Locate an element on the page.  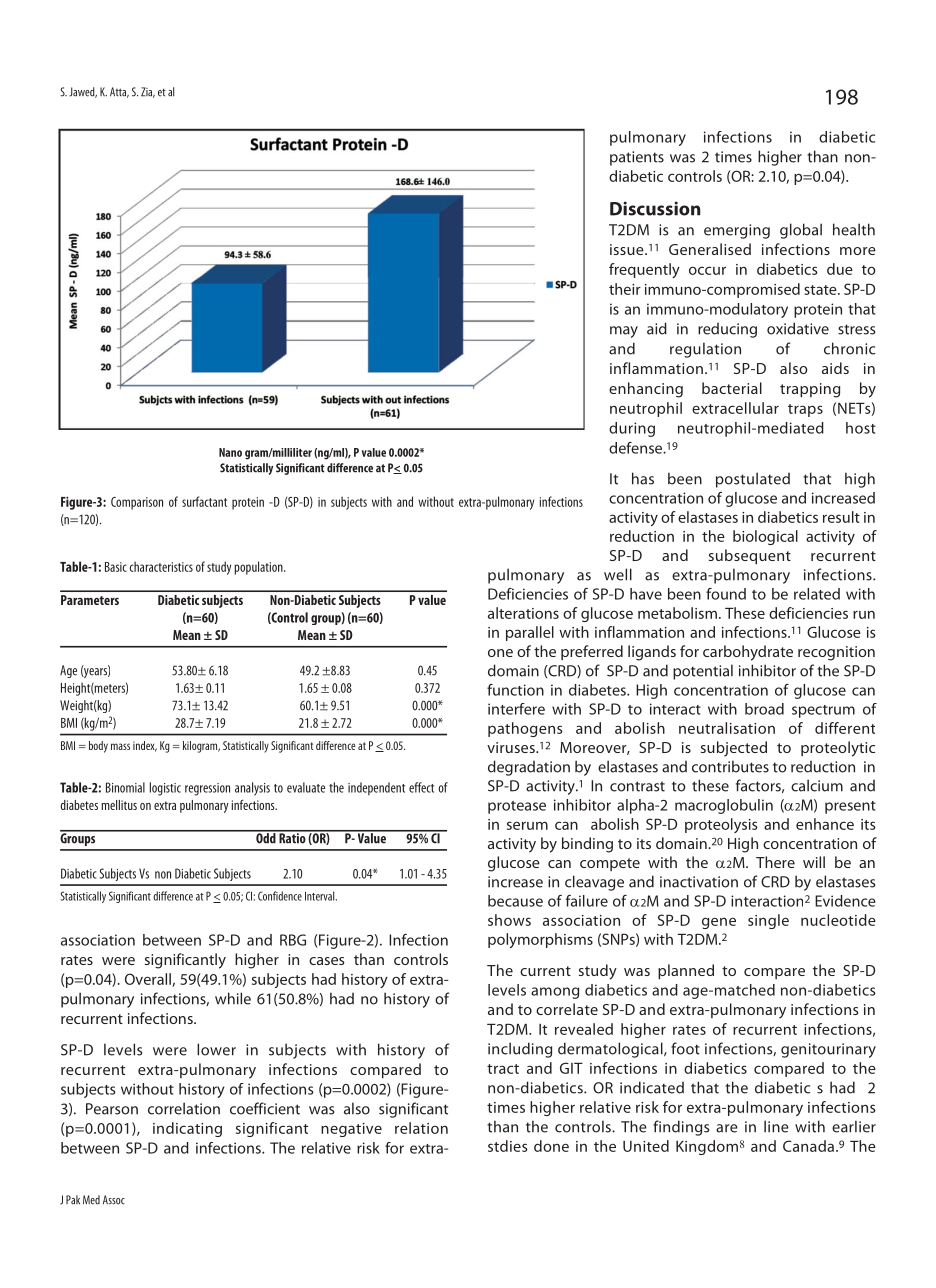
characteristics is located at coordinates (161, 566).
